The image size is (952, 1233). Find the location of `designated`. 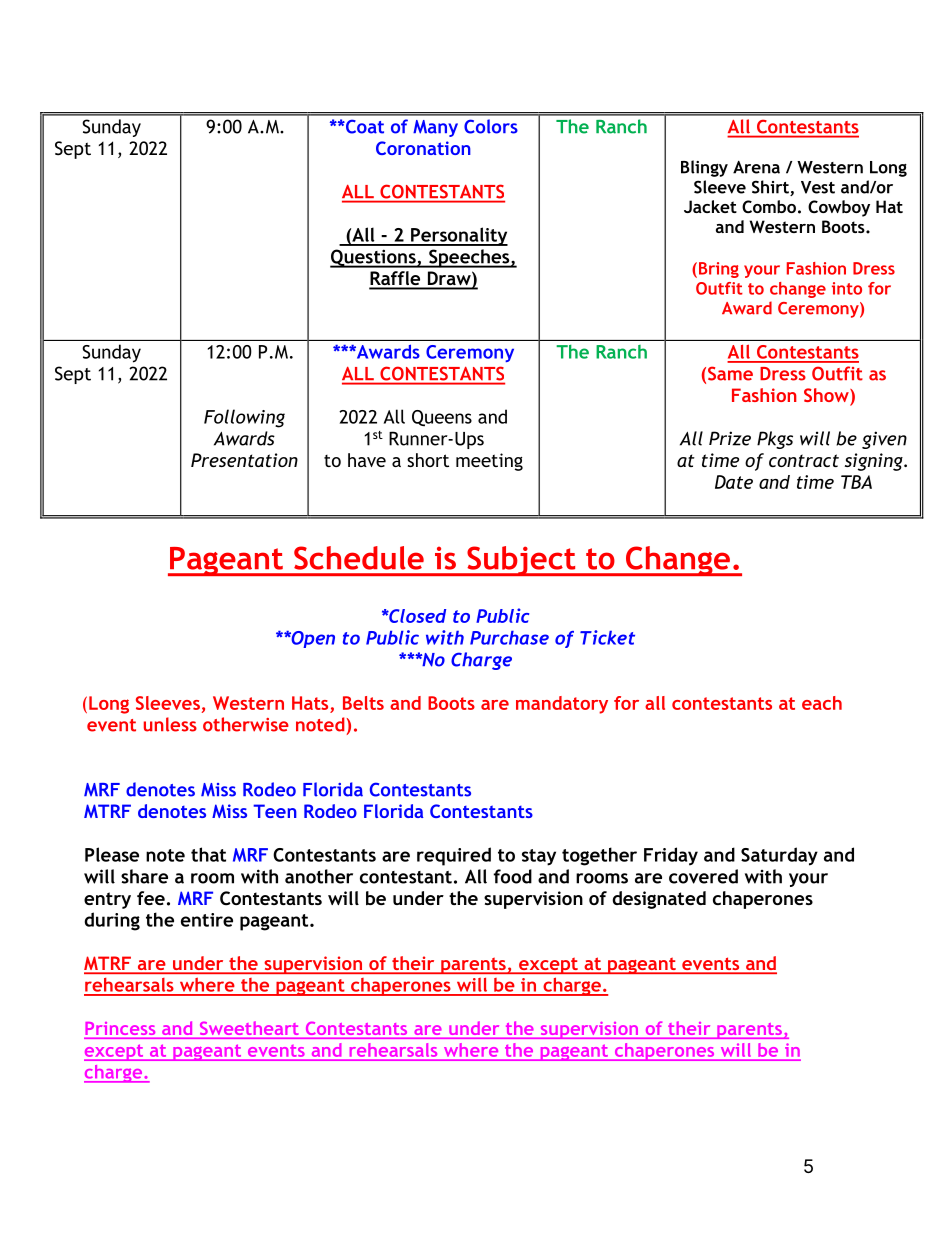

designated is located at coordinates (659, 900).
